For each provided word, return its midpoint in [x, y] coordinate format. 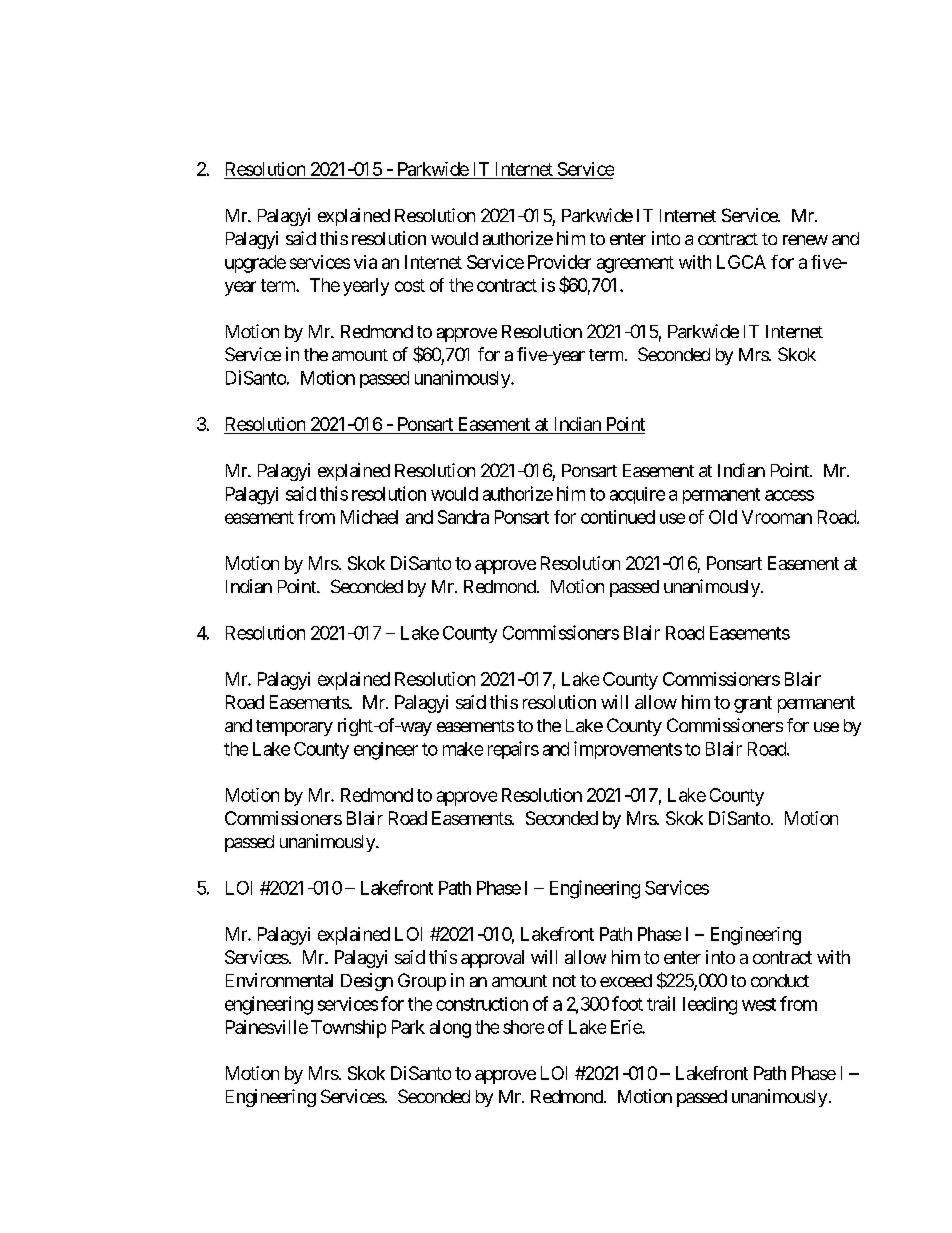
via [365, 262]
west [759, 1004]
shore [523, 1027]
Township [348, 1029]
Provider [559, 262]
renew [805, 240]
